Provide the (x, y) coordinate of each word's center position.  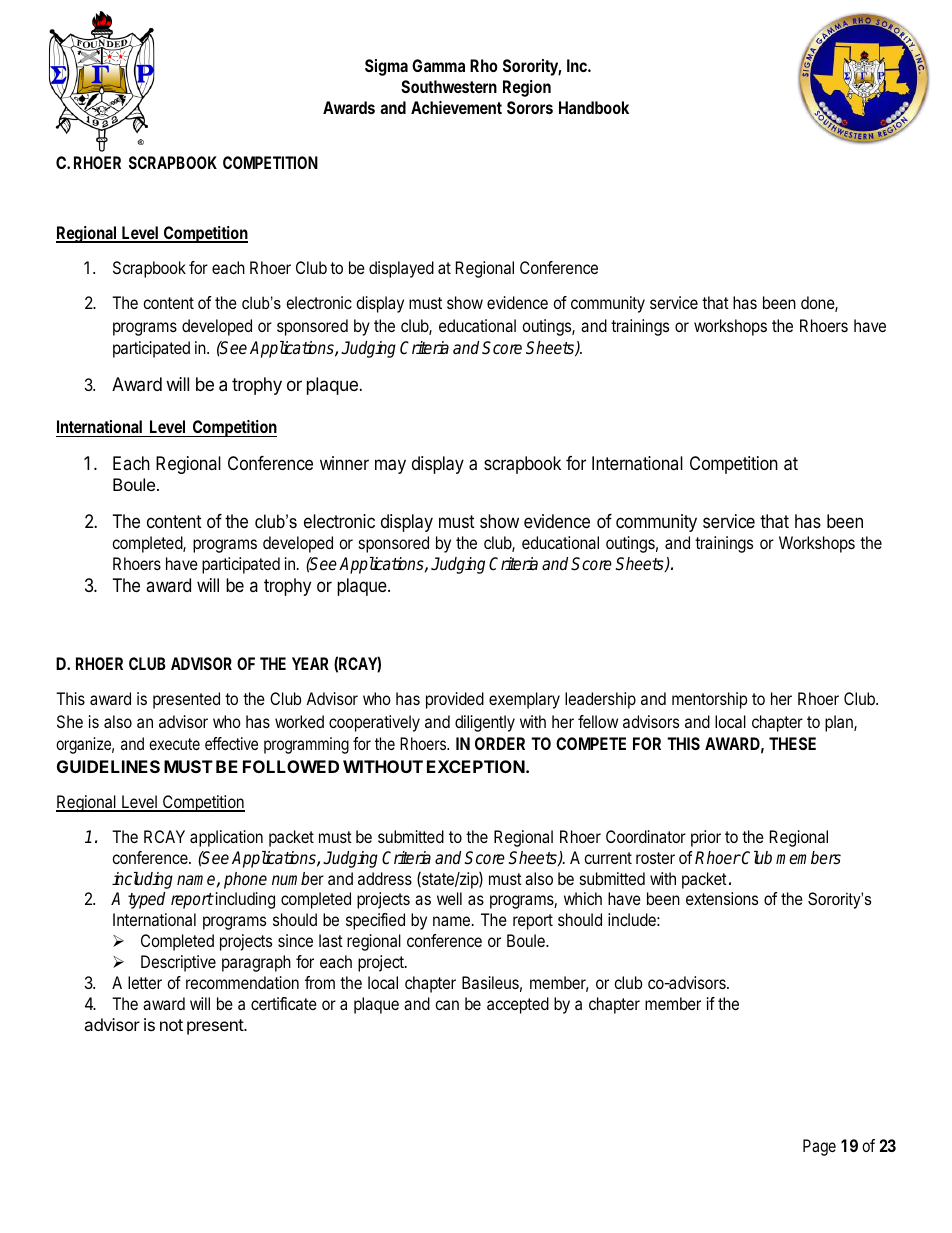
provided (455, 700)
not (171, 1025)
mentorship (709, 700)
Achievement (456, 107)
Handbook (594, 107)
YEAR (310, 663)
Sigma (386, 67)
